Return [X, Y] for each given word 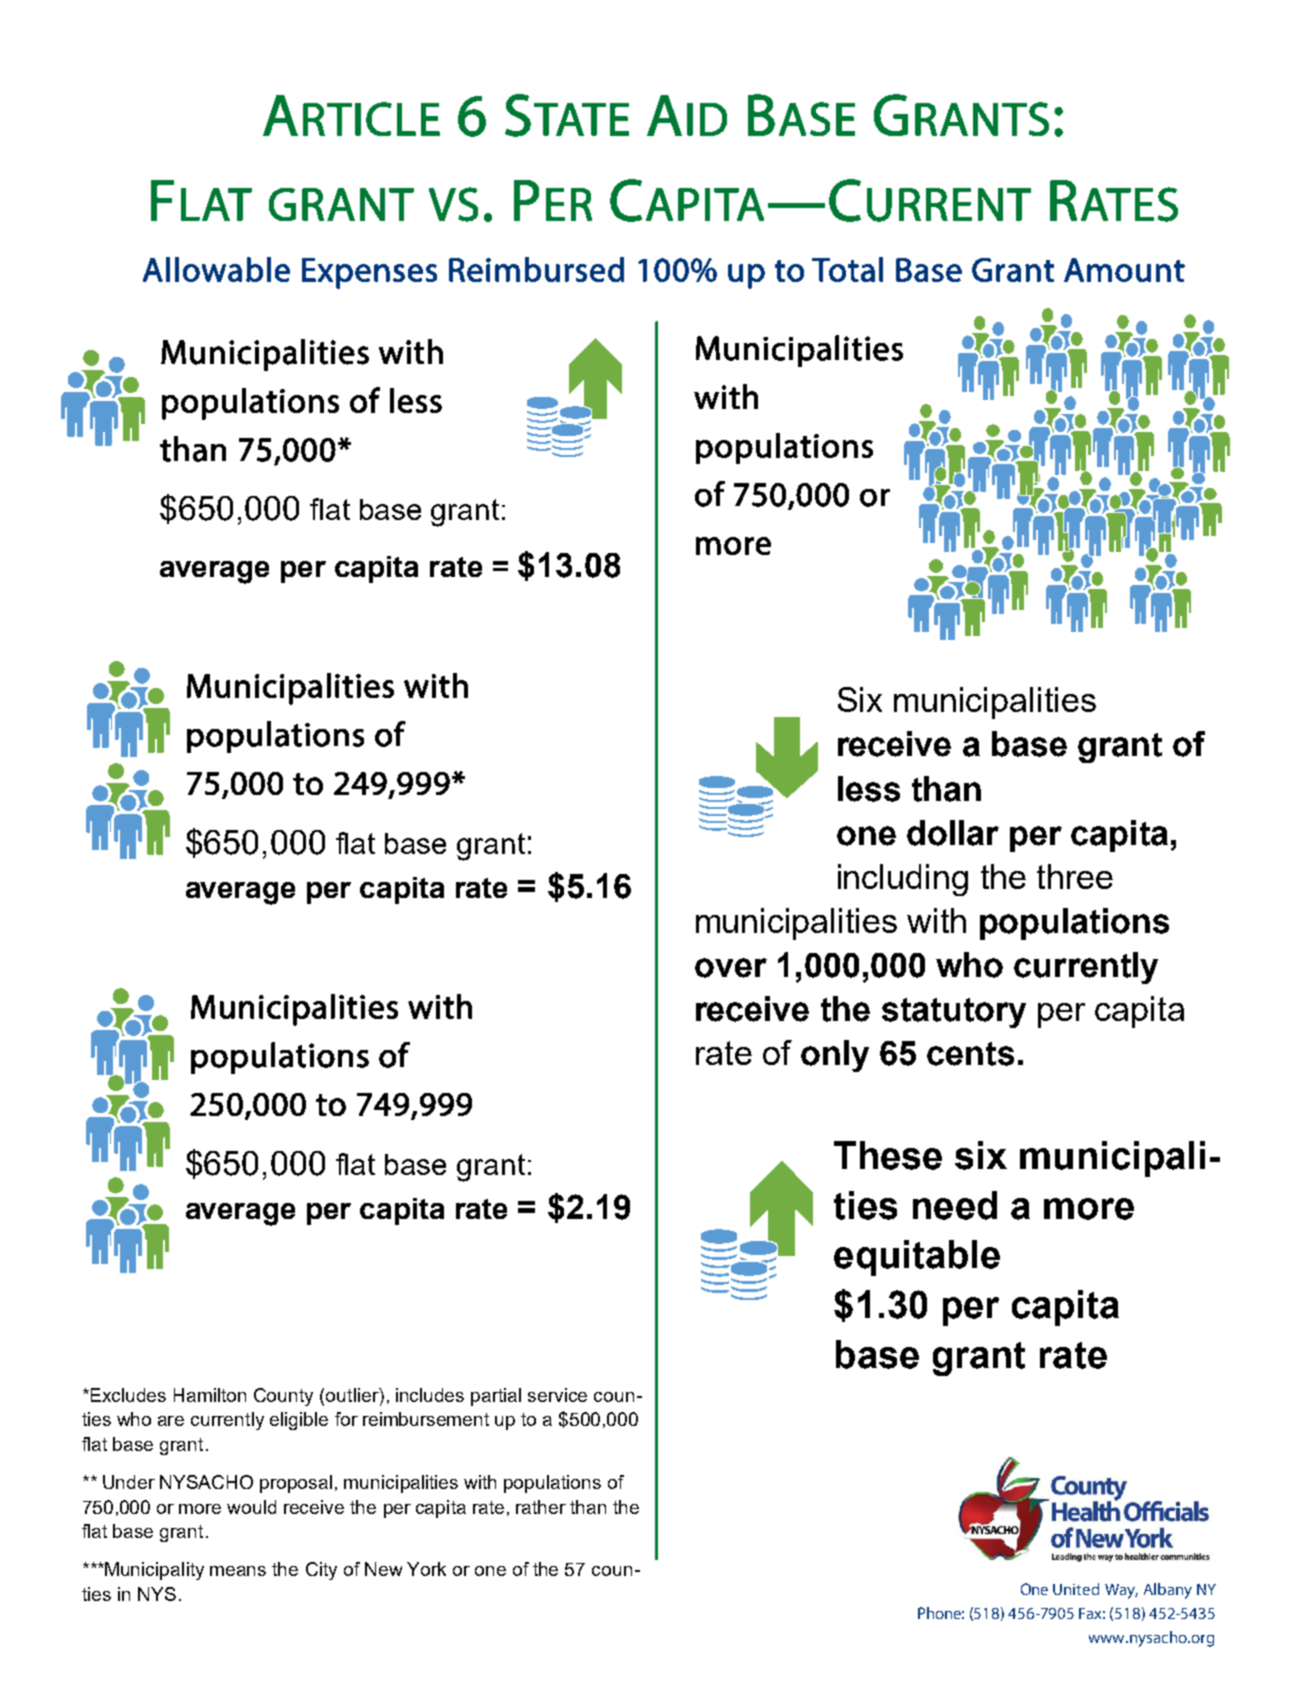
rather [541, 1507]
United [1076, 1589]
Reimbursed [536, 269]
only [835, 1056]
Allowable [216, 269]
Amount [1124, 270]
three [1075, 876]
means [238, 1571]
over [731, 968]
